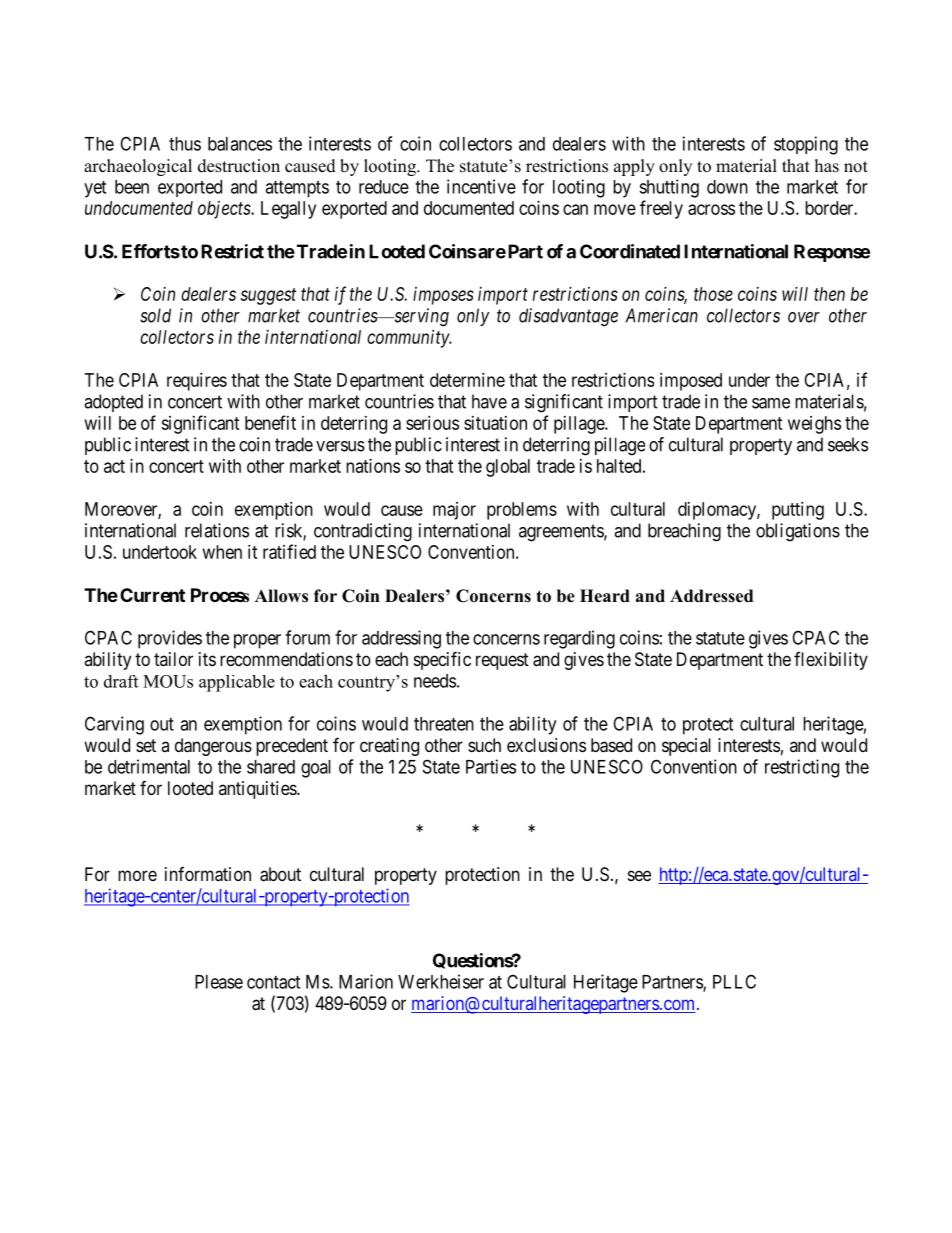 The image size is (952, 1233). Describe the element at coordinates (197, 382) in the screenshot. I see `requires` at that location.
